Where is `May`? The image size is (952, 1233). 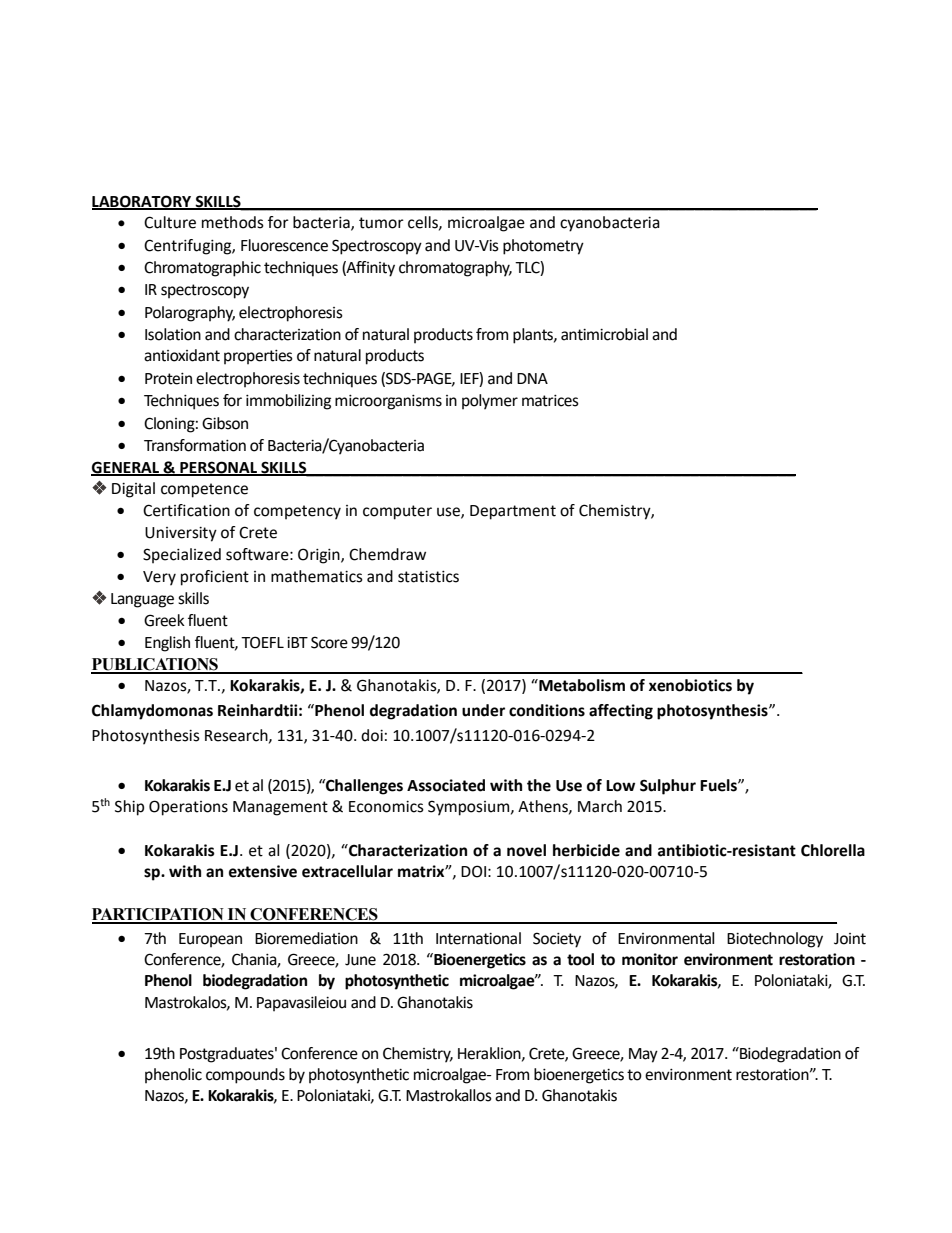
May is located at coordinates (643, 1055).
